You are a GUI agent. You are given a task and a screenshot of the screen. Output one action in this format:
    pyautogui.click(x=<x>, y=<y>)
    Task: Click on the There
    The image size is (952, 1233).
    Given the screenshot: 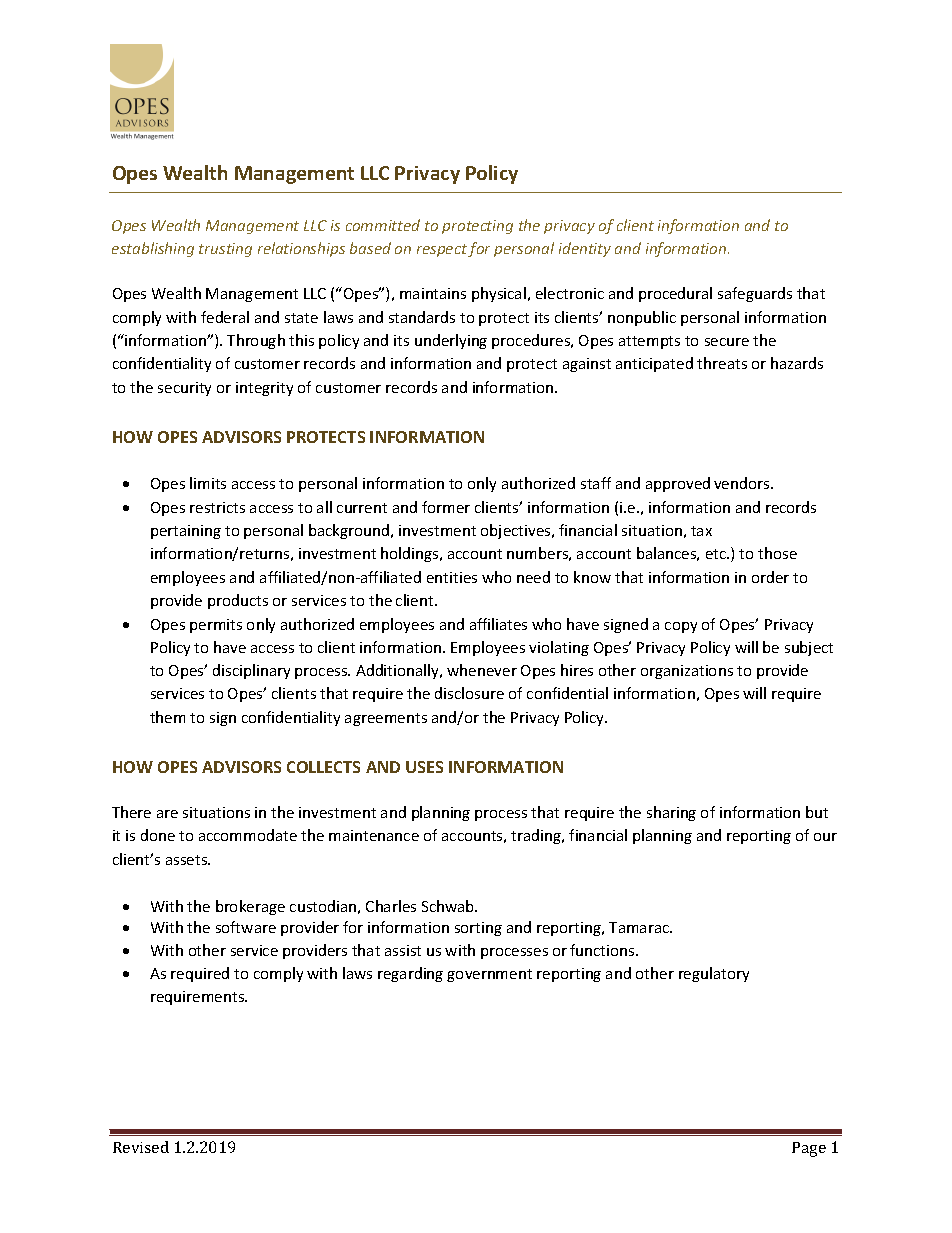 What is the action you would take?
    pyautogui.click(x=131, y=812)
